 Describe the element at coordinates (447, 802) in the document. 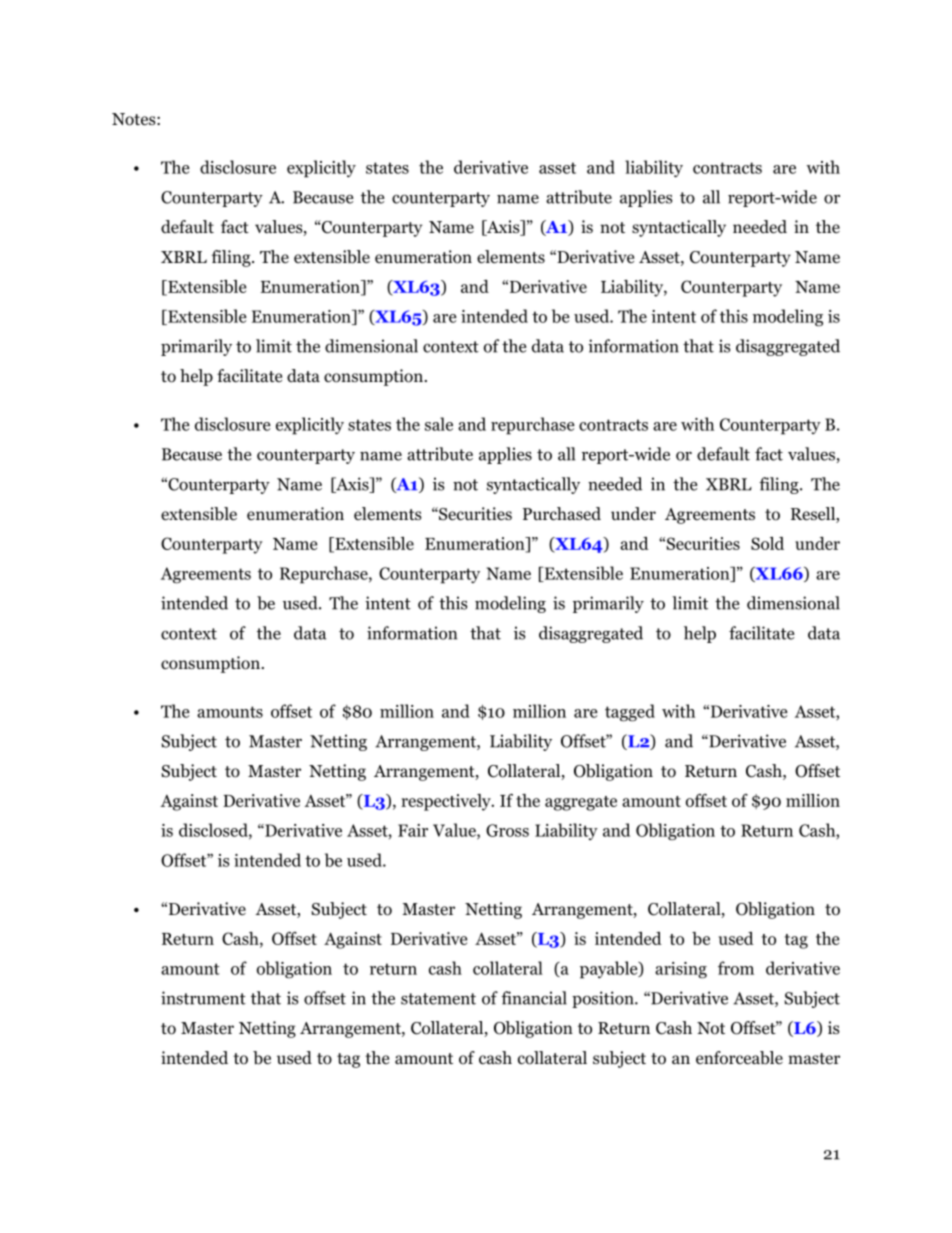

I see `respectively` at that location.
